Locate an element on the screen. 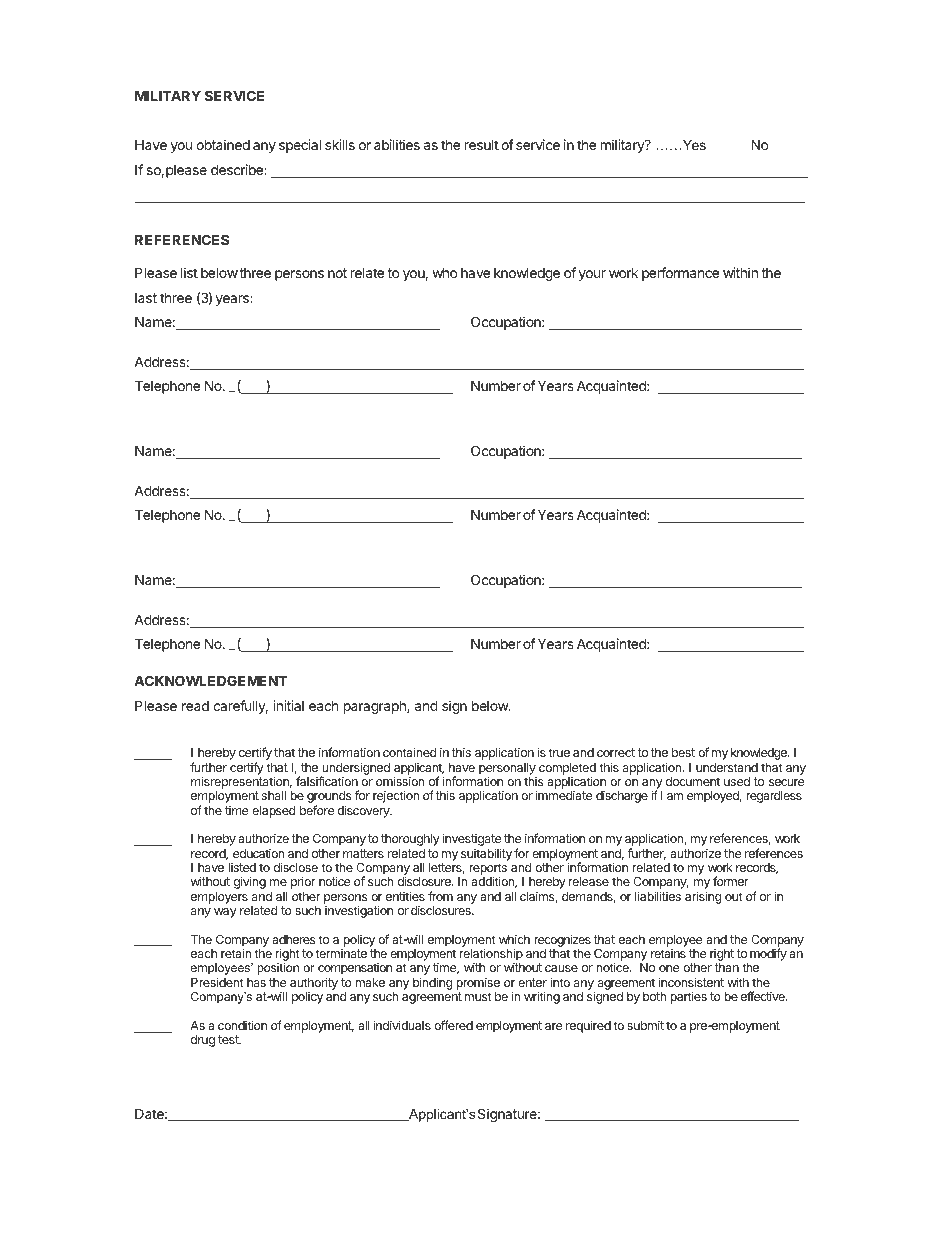  offered is located at coordinates (453, 1025).
